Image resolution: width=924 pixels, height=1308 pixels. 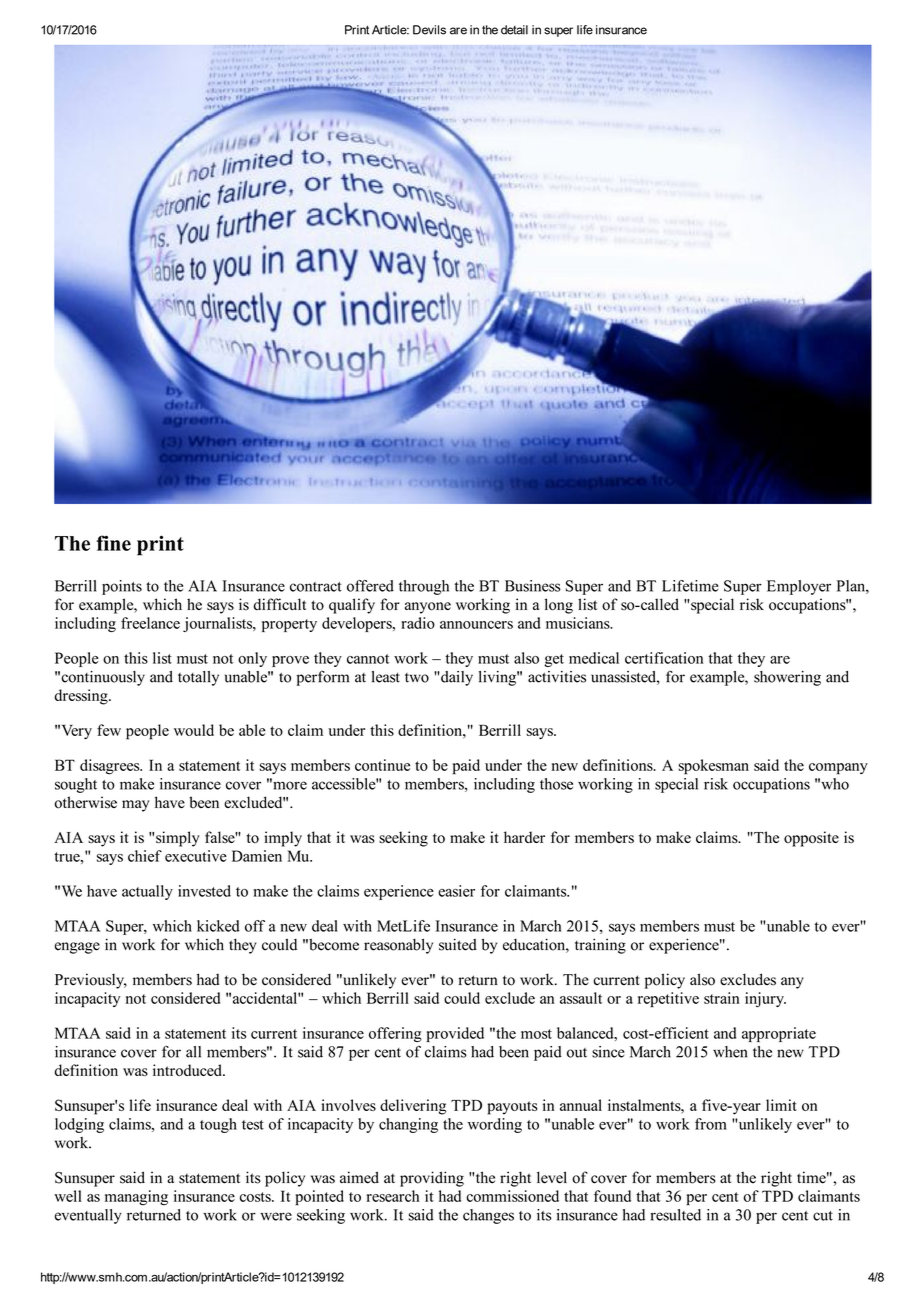 What do you see at coordinates (136, 1198) in the document?
I see `managing` at bounding box center [136, 1198].
